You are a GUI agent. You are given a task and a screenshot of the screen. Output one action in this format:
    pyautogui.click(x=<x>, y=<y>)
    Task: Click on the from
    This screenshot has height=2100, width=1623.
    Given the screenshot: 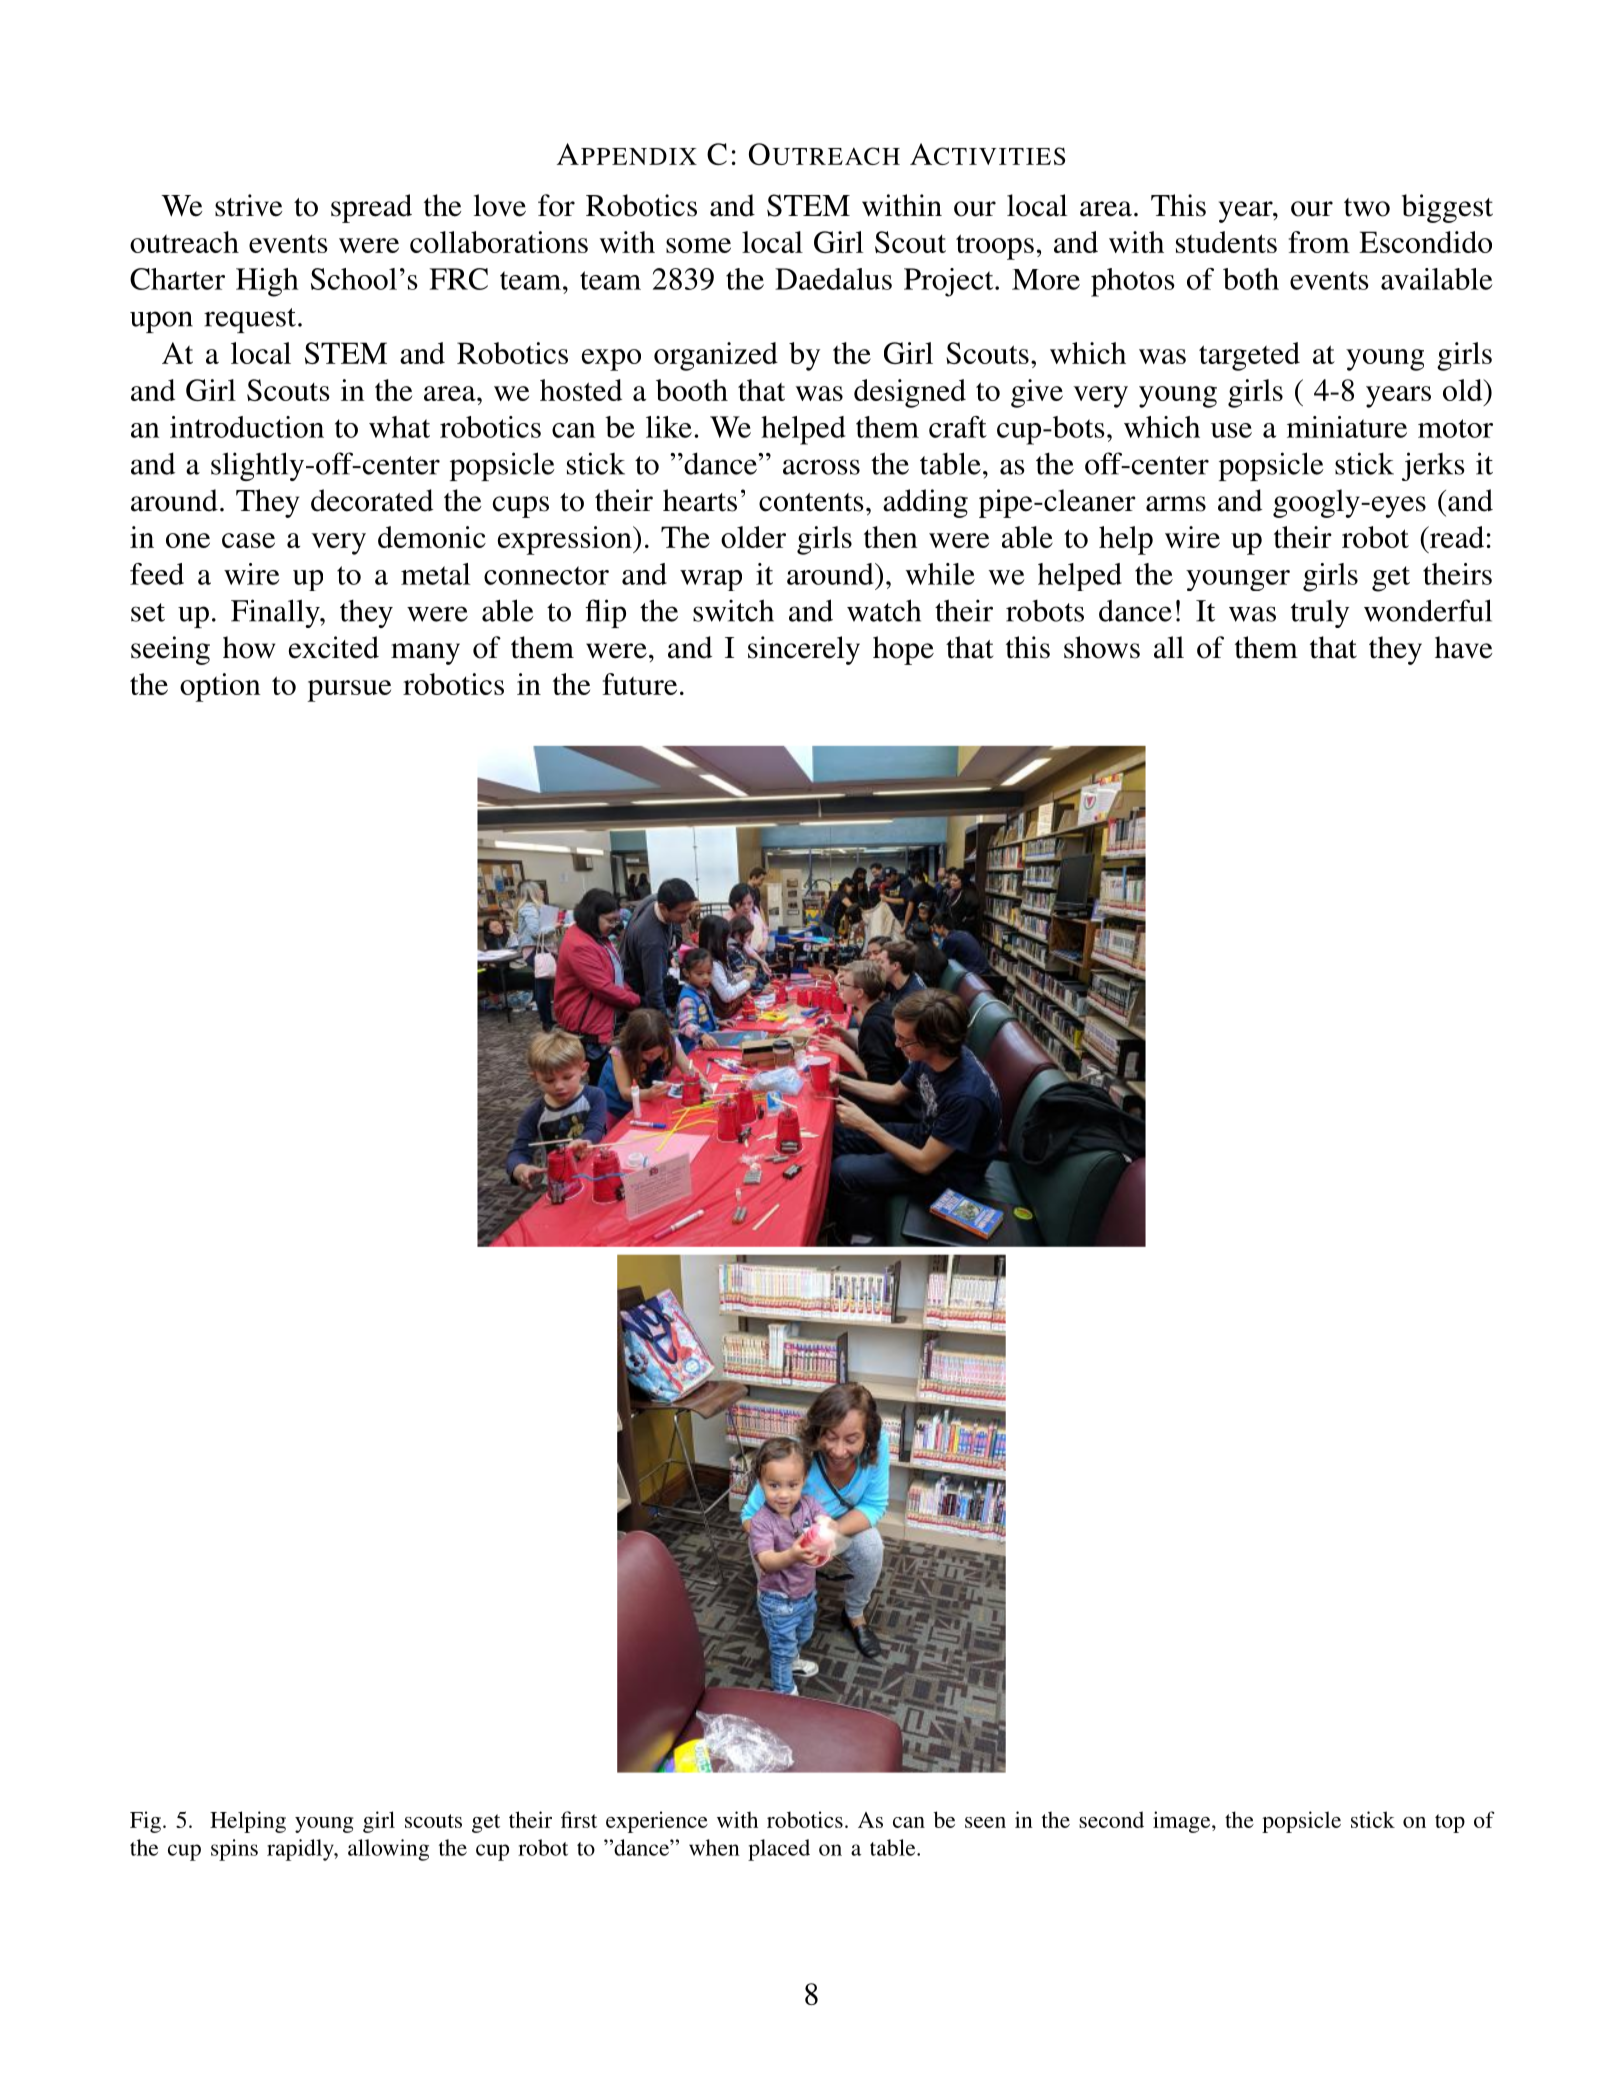 What is the action you would take?
    pyautogui.click(x=1319, y=242)
